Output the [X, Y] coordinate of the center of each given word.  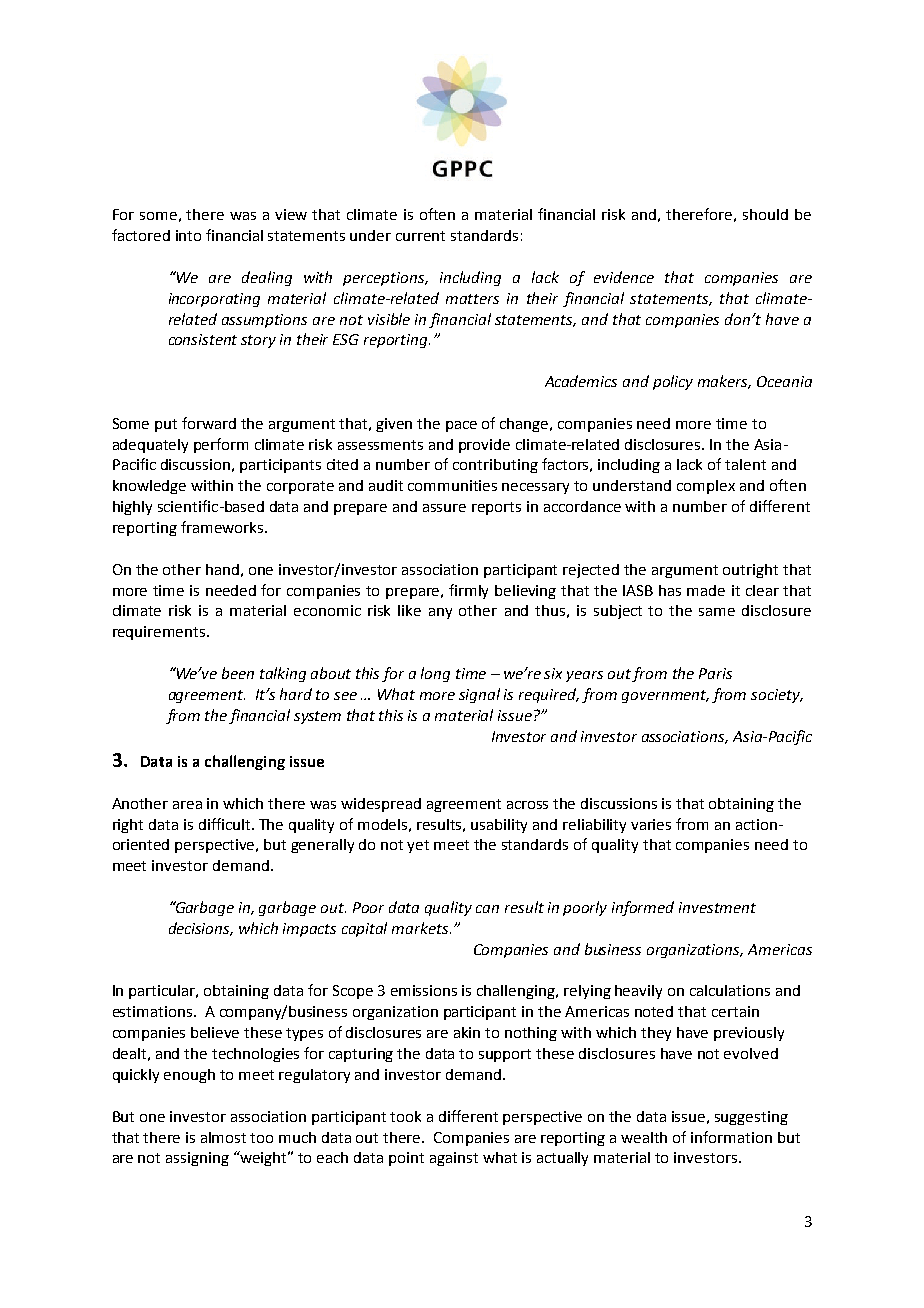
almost [223, 1137]
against [454, 1159]
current [420, 236]
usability [499, 826]
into [188, 235]
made [706, 590]
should [765, 214]
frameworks [223, 527]
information [731, 1137]
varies [651, 824]
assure [444, 508]
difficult [226, 824]
